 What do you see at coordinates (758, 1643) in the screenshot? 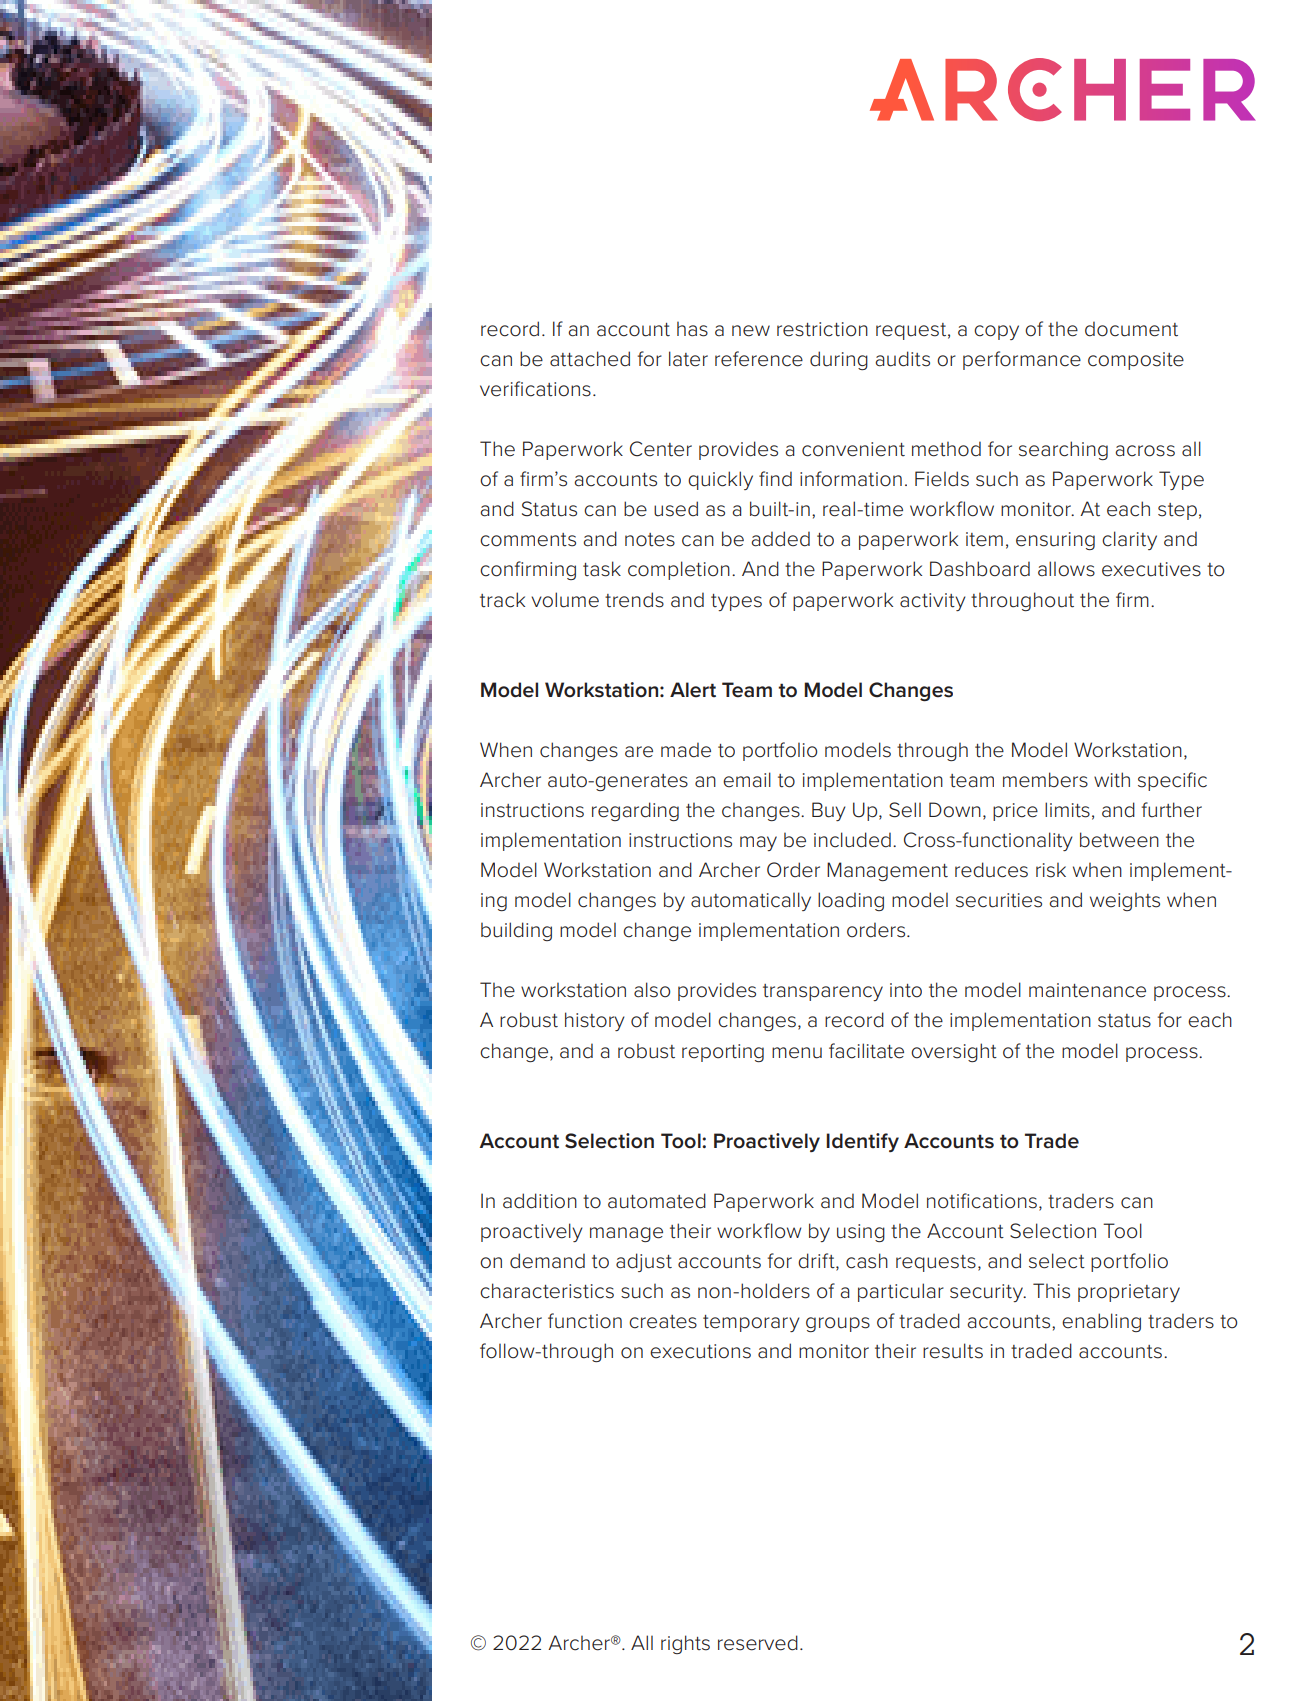
I see `reserved` at bounding box center [758, 1643].
